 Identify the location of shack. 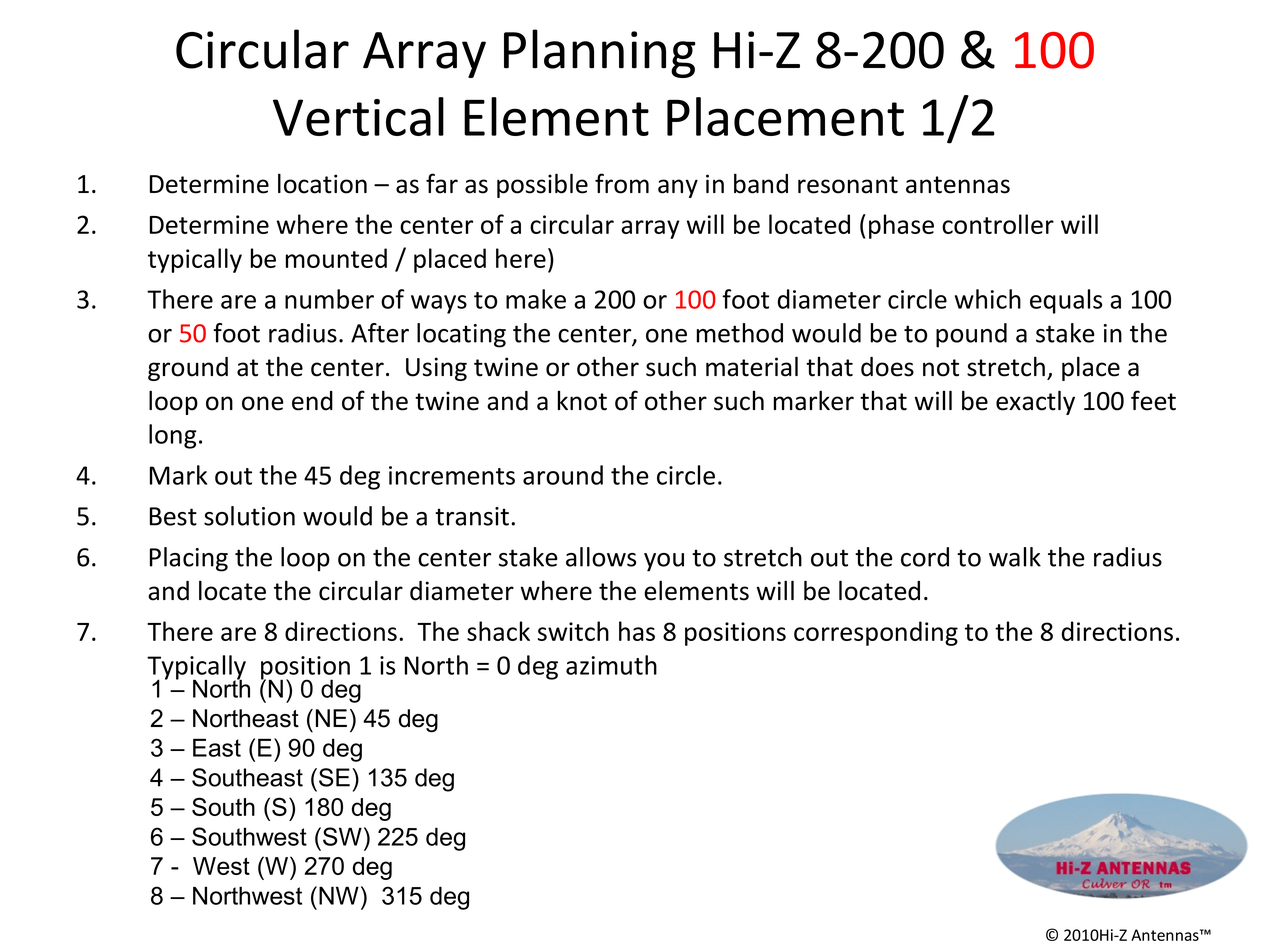
(498, 631).
